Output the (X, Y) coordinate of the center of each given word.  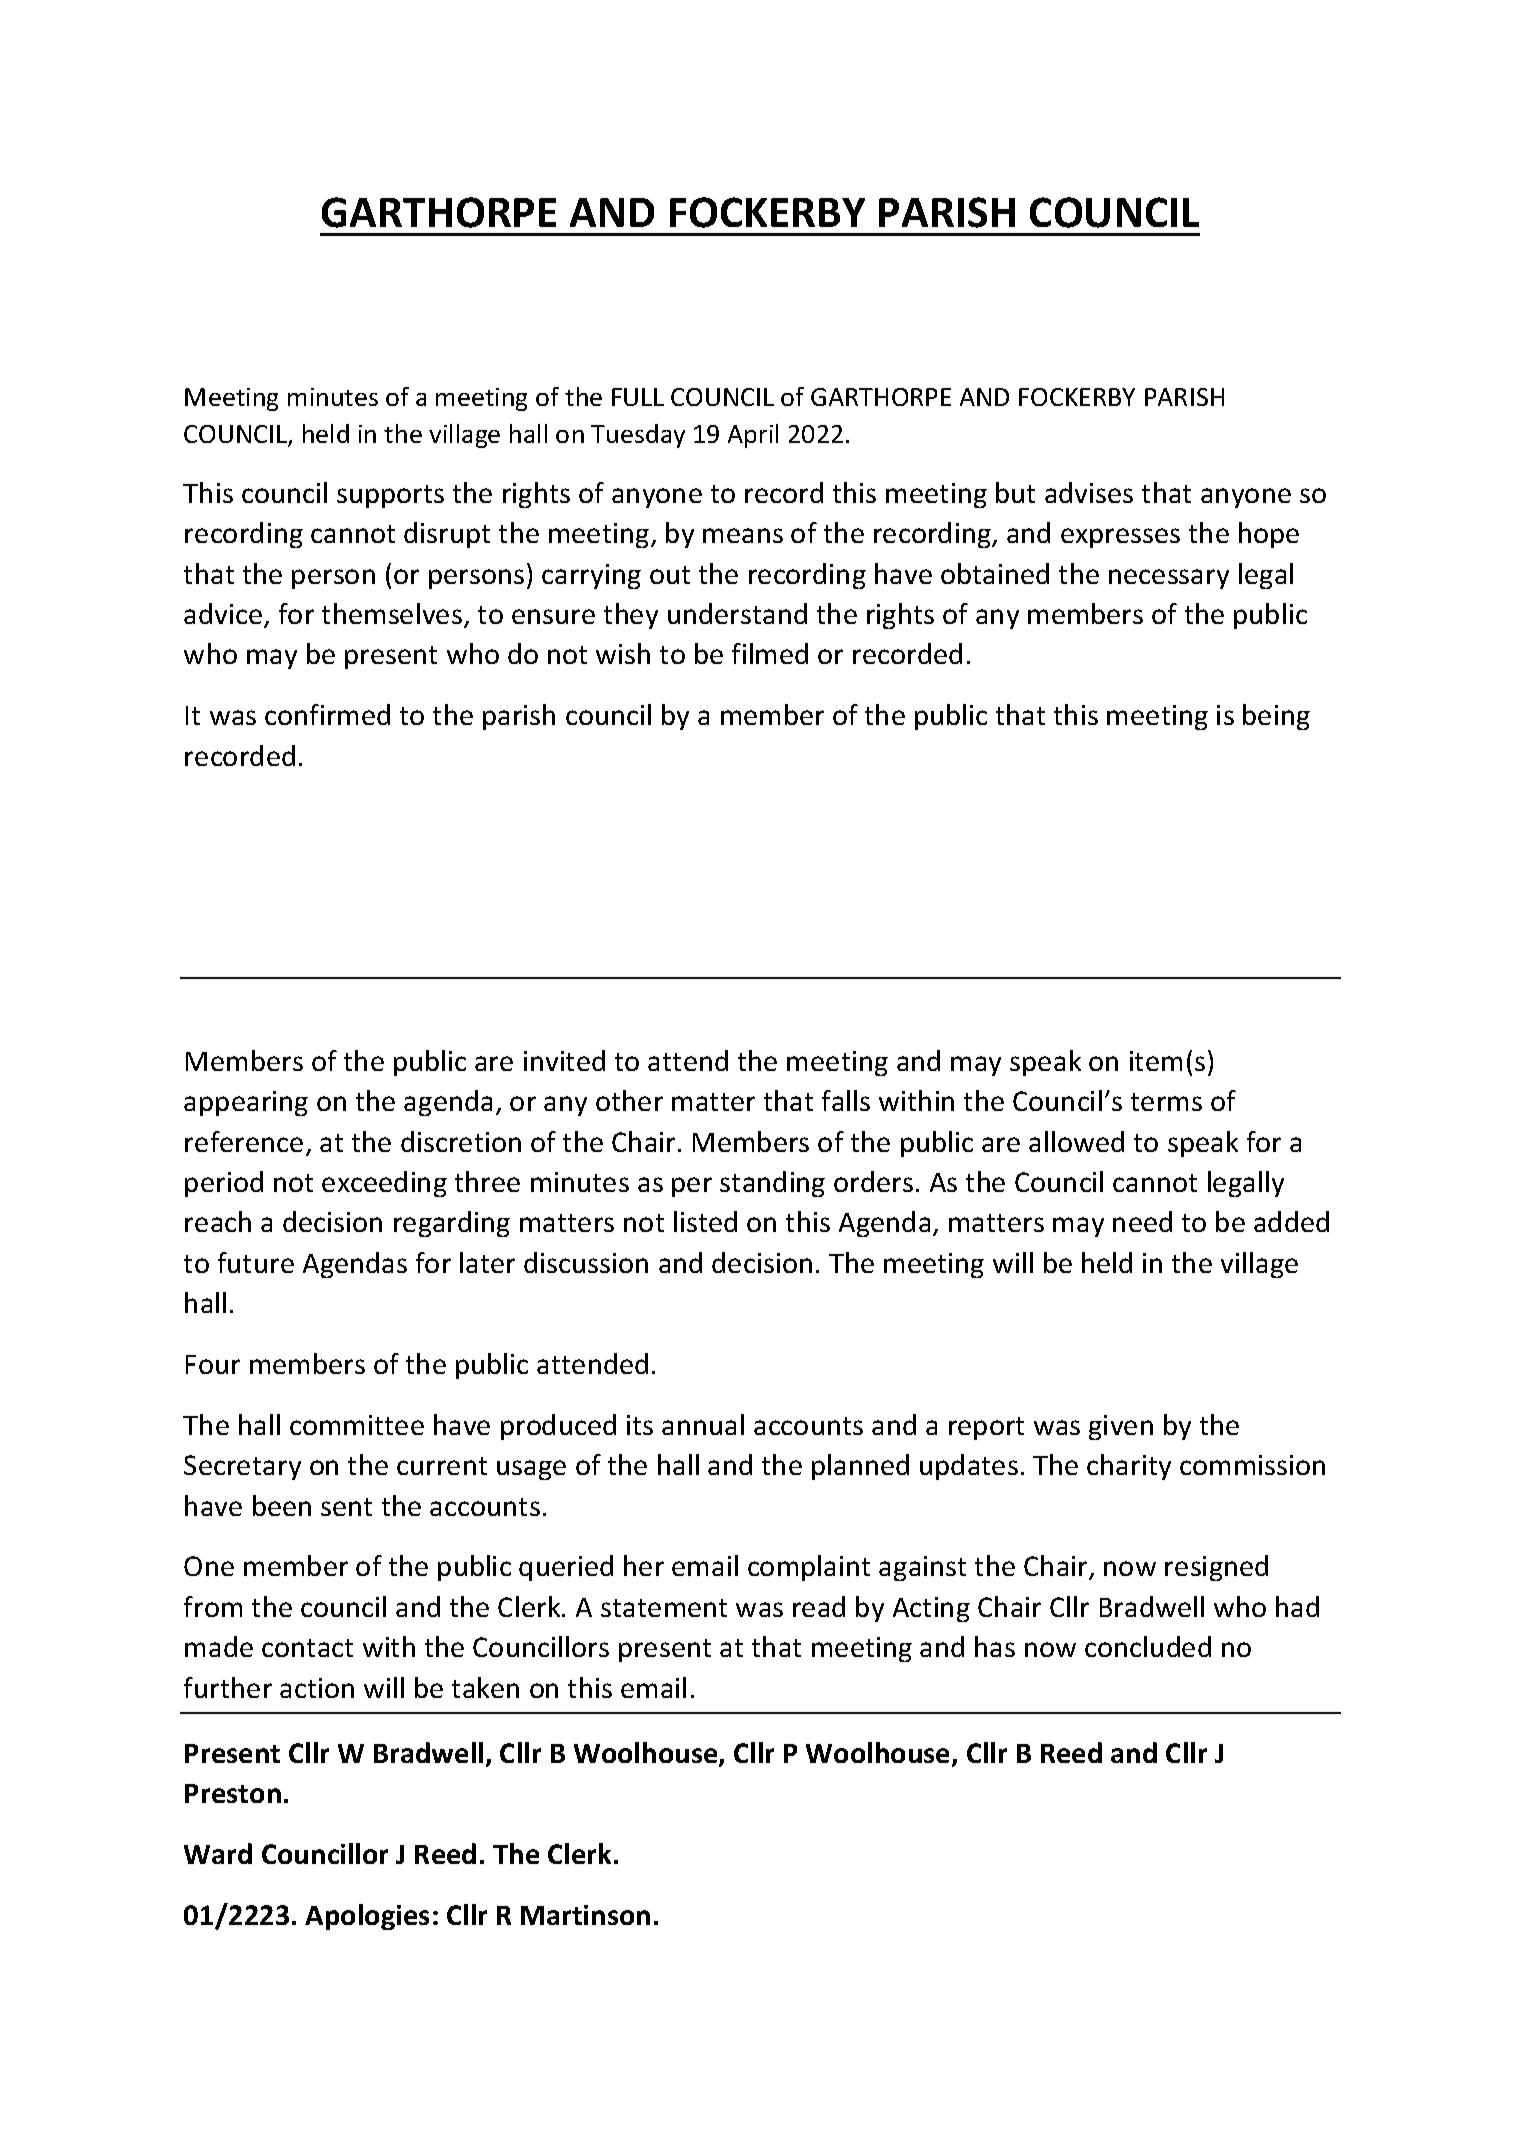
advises (1089, 492)
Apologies (367, 1917)
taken (485, 1687)
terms (1166, 1102)
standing (772, 1184)
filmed (770, 653)
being (1276, 717)
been (282, 1505)
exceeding (384, 1184)
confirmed (327, 714)
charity (1129, 1467)
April (753, 436)
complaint (809, 1568)
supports (390, 496)
